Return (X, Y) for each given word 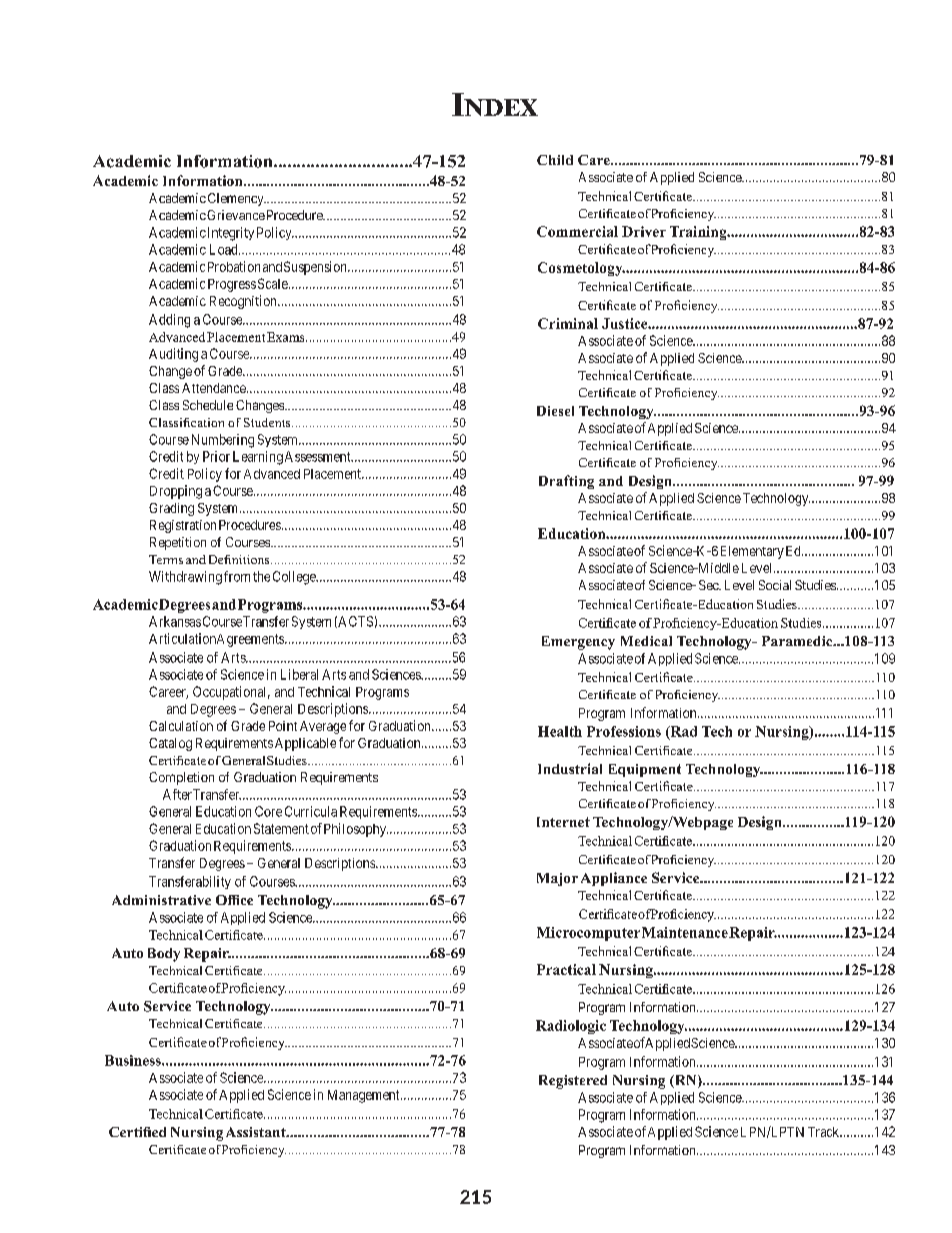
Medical (646, 641)
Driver (644, 231)
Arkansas (175, 621)
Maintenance (685, 932)
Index (495, 104)
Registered (573, 1082)
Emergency (578, 643)
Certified (137, 1132)
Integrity (229, 234)
